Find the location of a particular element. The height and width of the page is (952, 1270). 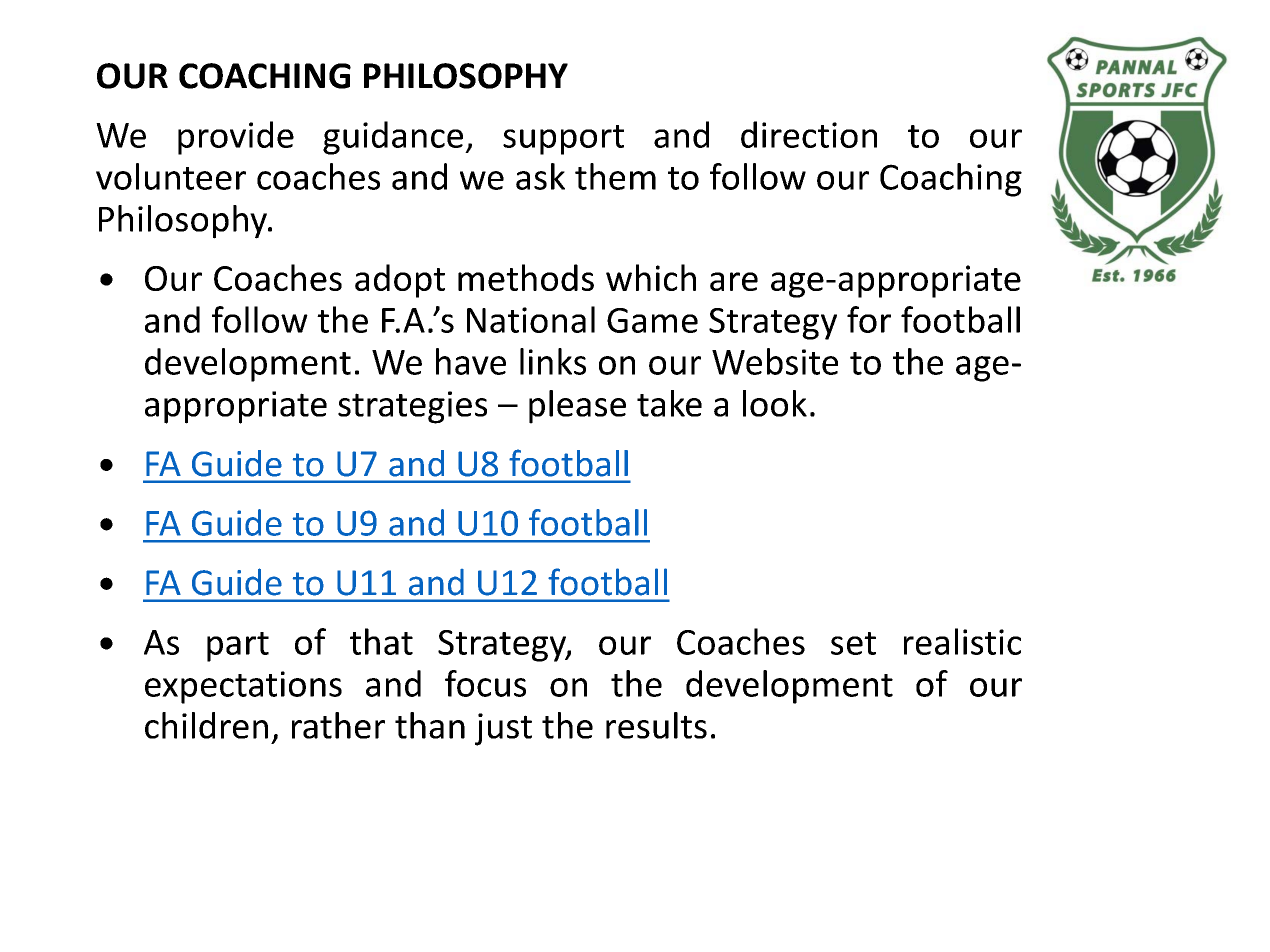

have is located at coordinates (471, 361).
